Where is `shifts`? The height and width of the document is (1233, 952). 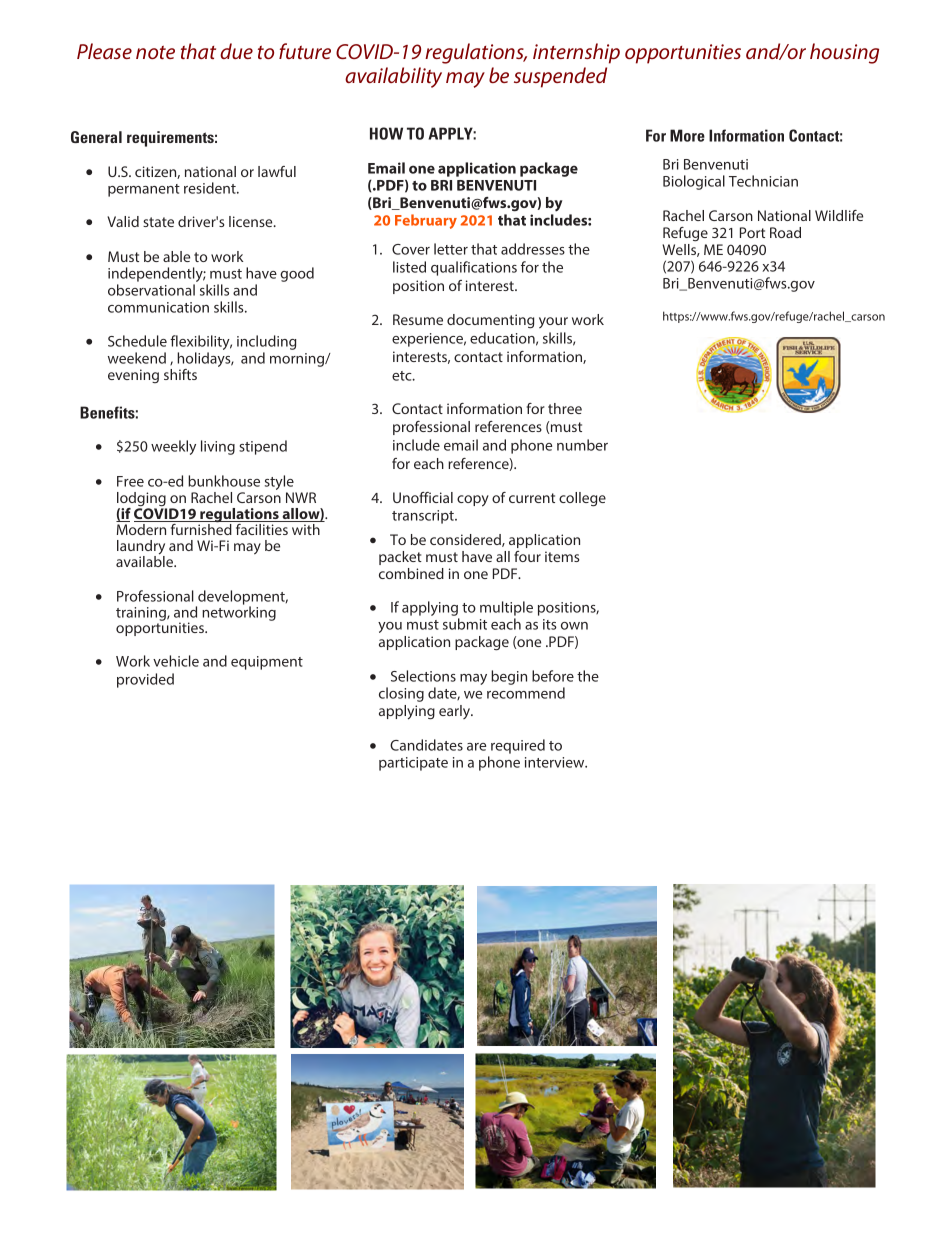 shifts is located at coordinates (180, 374).
